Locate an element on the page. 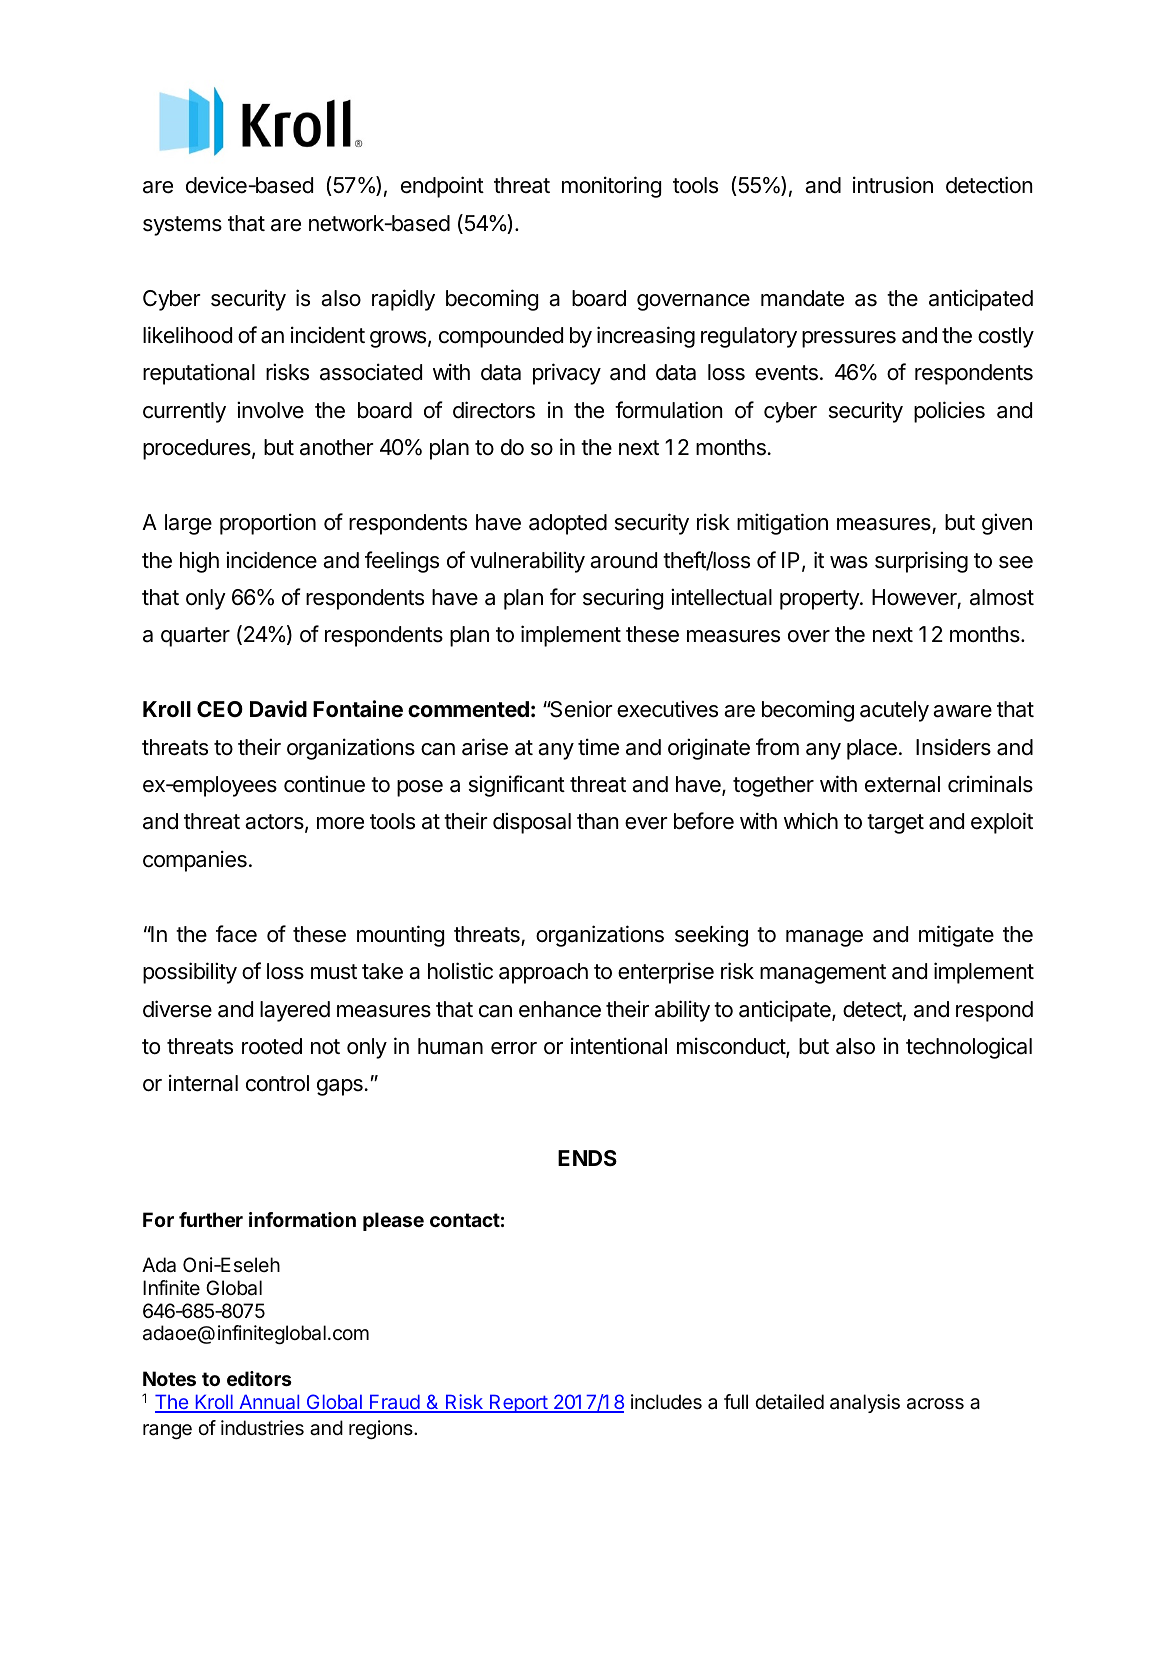  Report is located at coordinates (518, 1403).
